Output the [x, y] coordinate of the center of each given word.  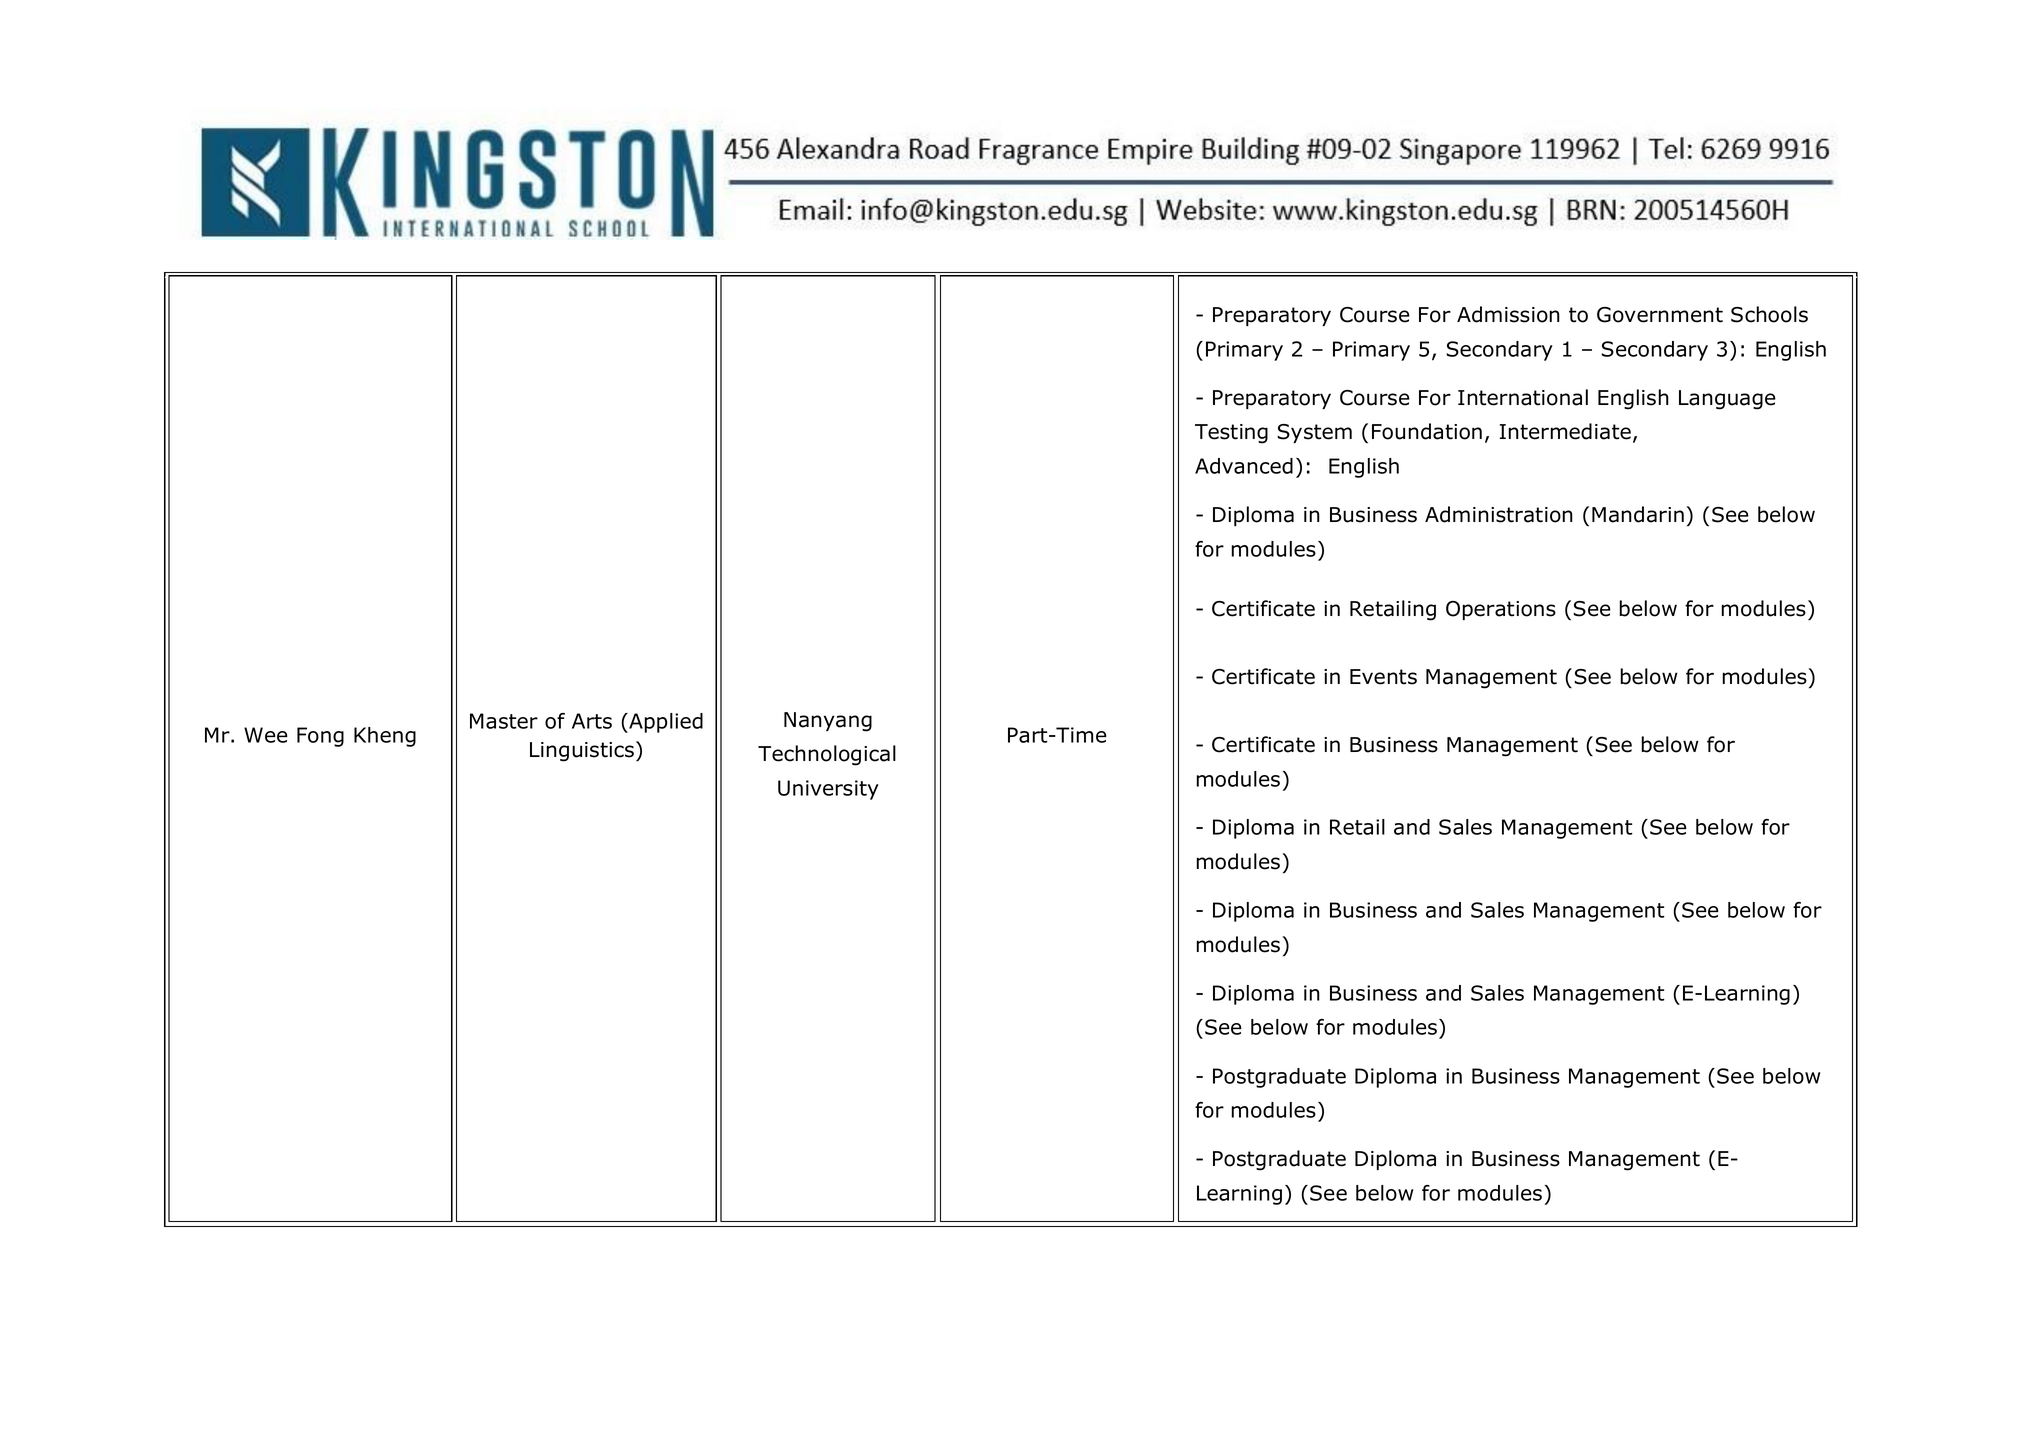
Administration [1499, 514]
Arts [592, 721]
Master [504, 721]
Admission [1508, 314]
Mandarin [1638, 514]
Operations [1501, 610]
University [828, 790]
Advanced [1244, 466]
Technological [827, 755]
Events [1383, 677]
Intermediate [1565, 431]
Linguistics [583, 751]
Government [1660, 315]
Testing [1231, 434]
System [1314, 433]
